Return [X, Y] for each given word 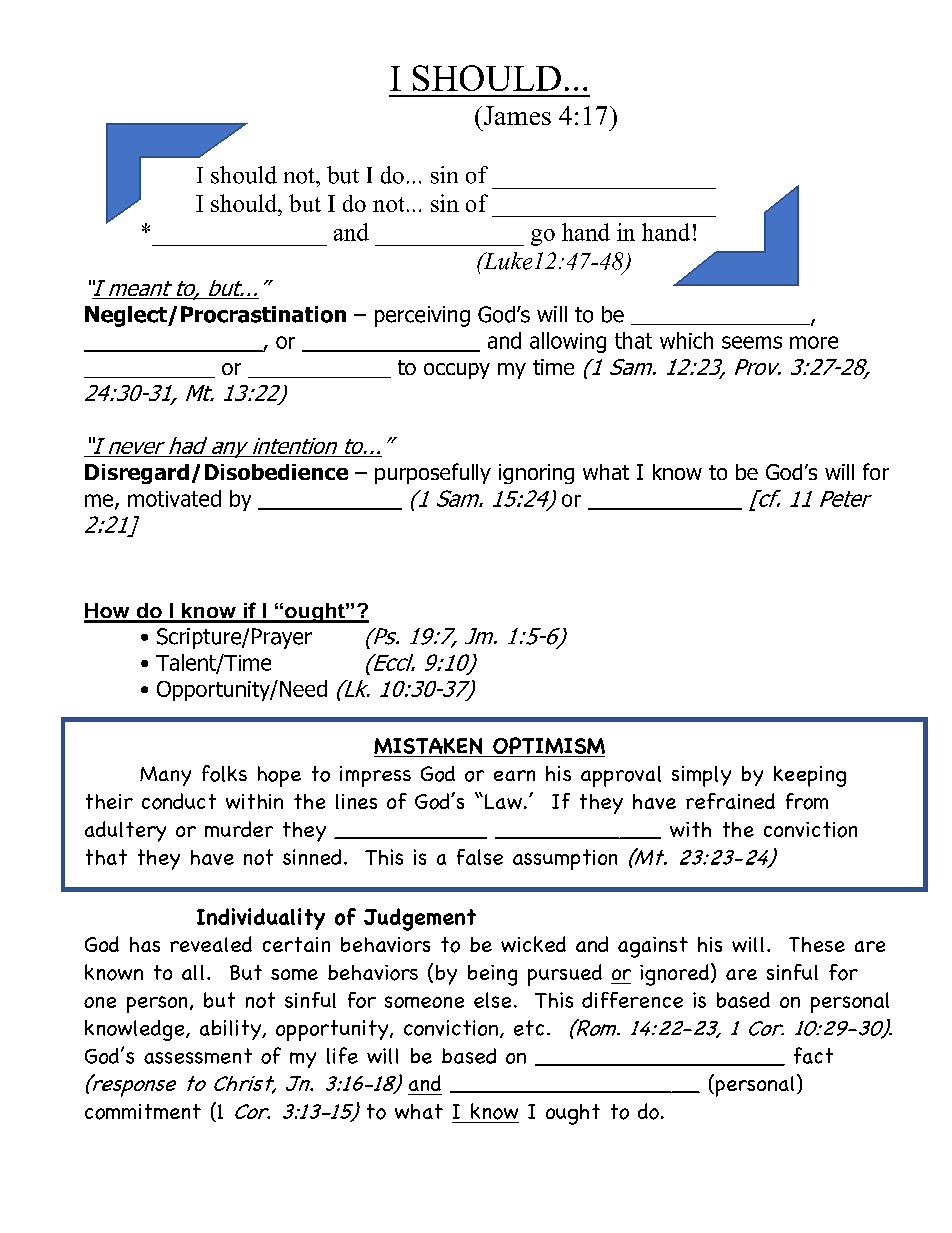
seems [752, 342]
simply [701, 776]
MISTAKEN [429, 747]
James [516, 115]
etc [529, 1028]
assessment [198, 1056]
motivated [174, 498]
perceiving [422, 316]
